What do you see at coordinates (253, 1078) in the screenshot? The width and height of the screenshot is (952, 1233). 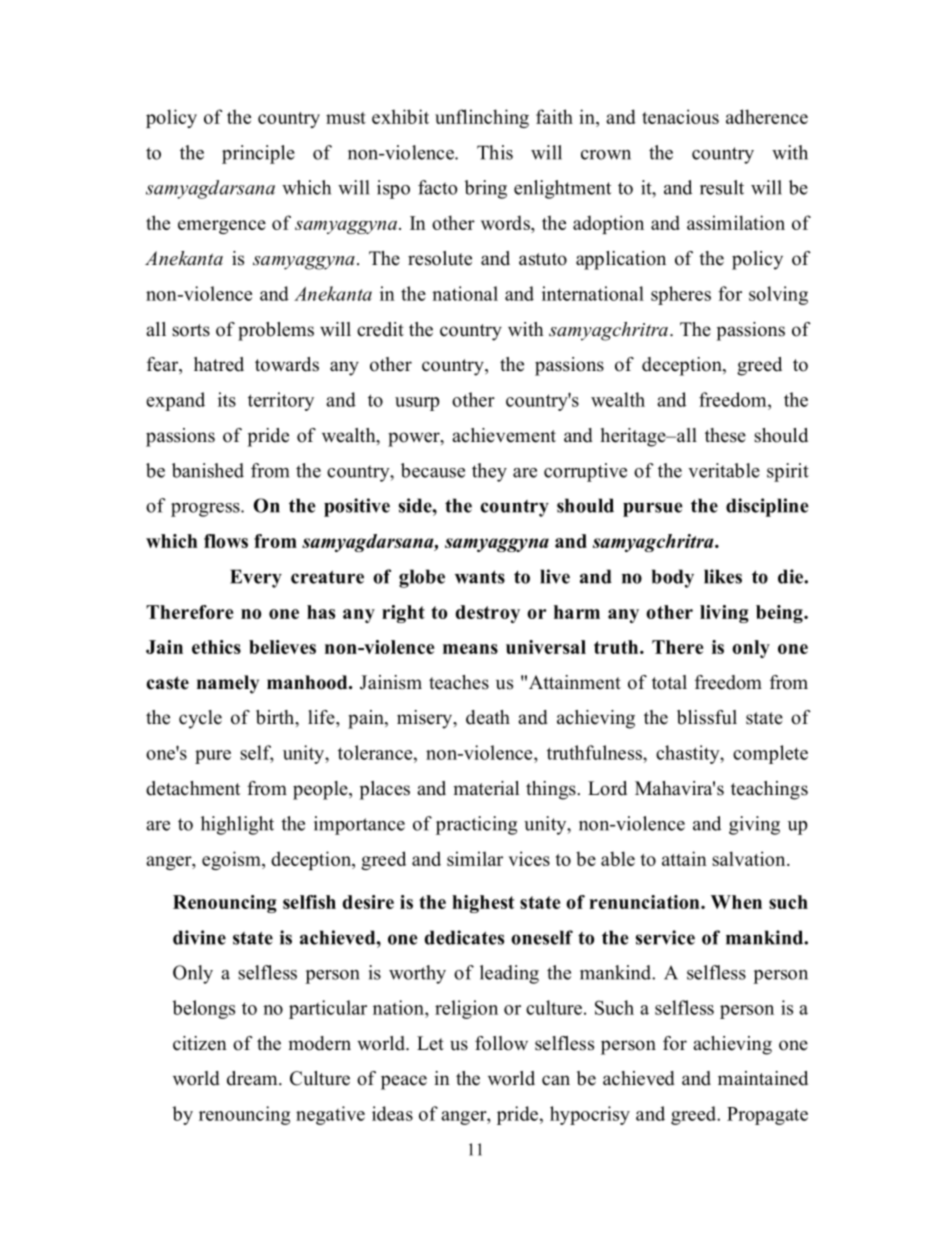 I see `dream` at bounding box center [253, 1078].
